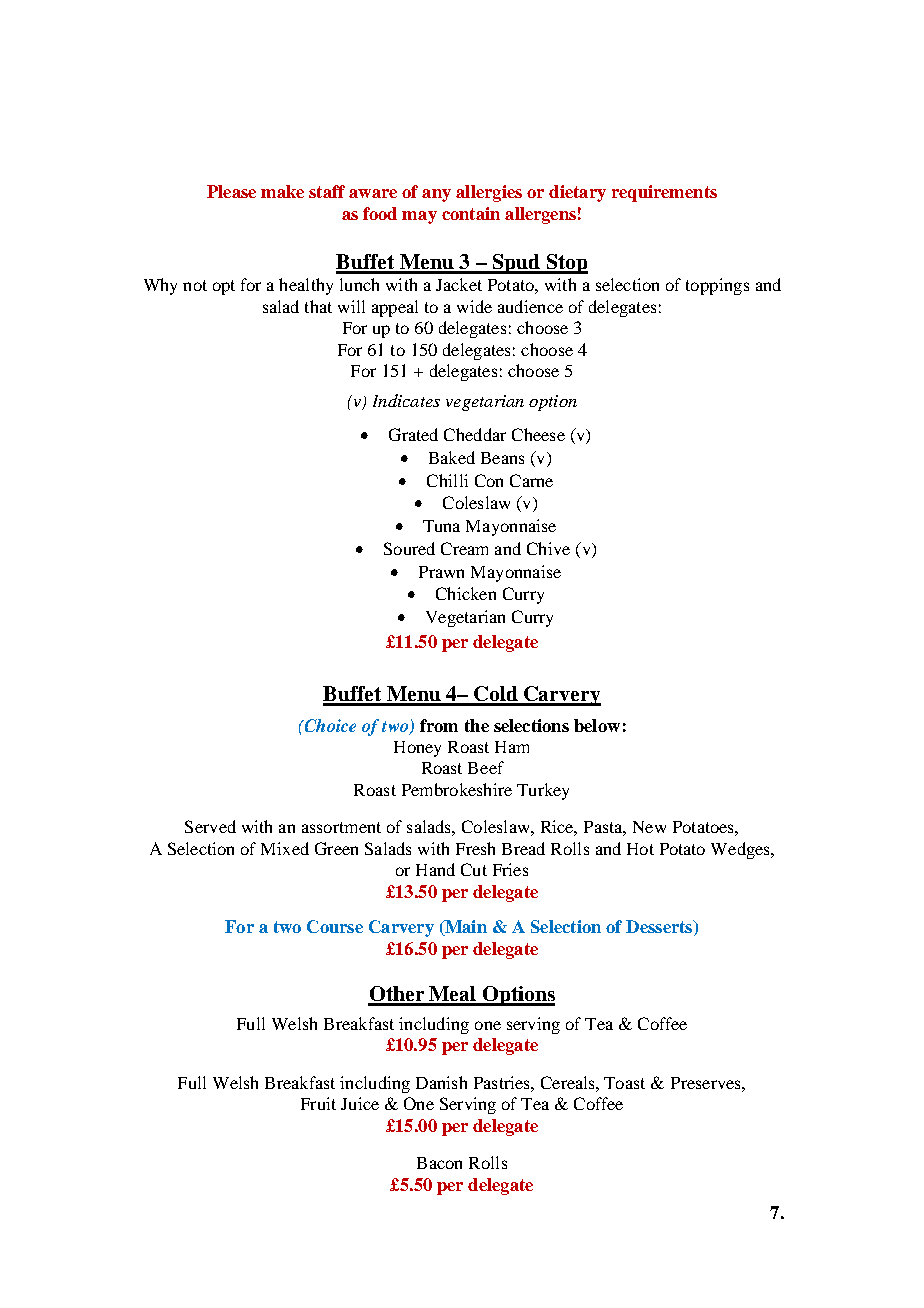 The image size is (924, 1308). What do you see at coordinates (210, 826) in the screenshot?
I see `Served` at bounding box center [210, 826].
